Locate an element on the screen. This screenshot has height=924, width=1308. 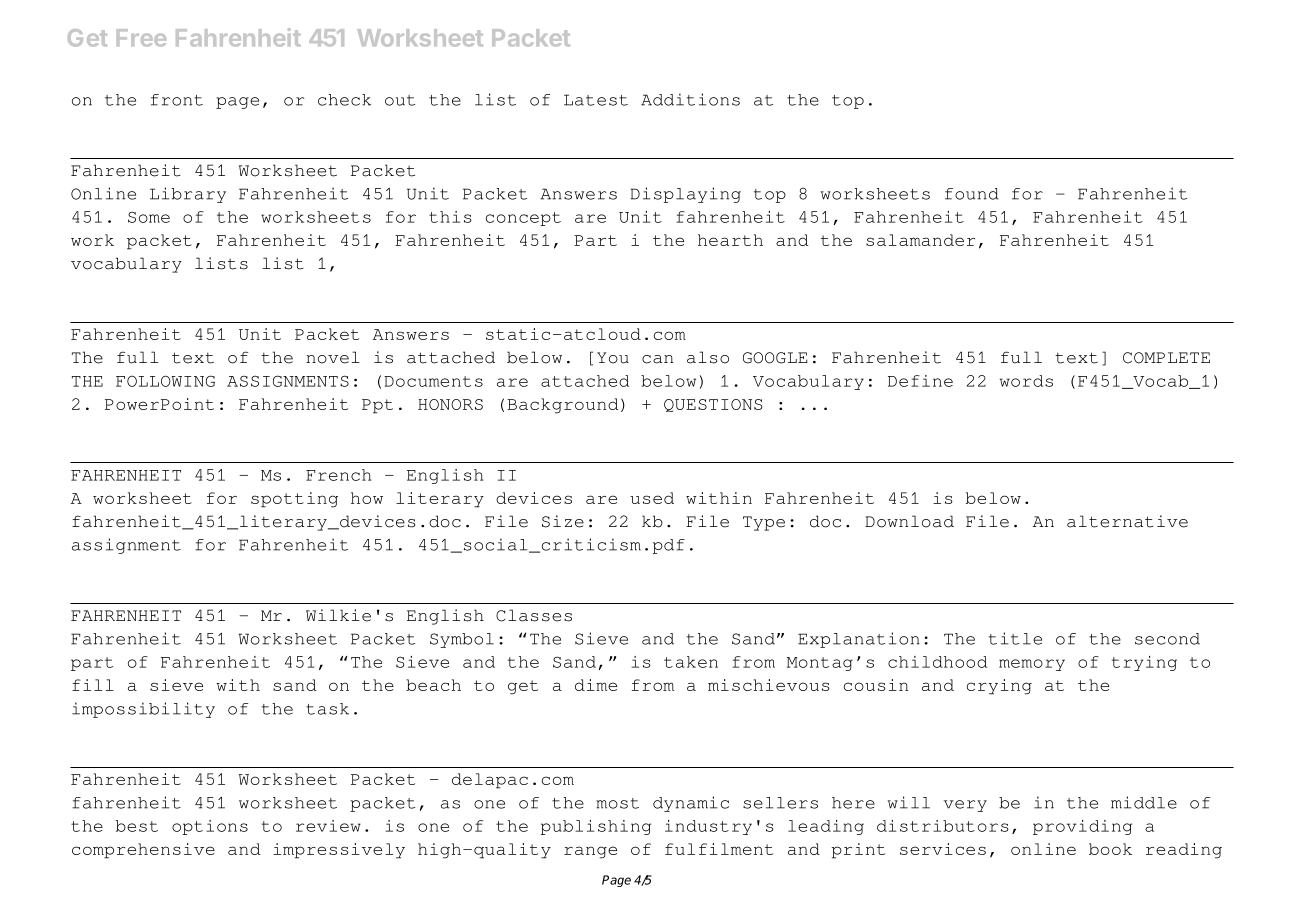
Free is located at coordinates (141, 38).
